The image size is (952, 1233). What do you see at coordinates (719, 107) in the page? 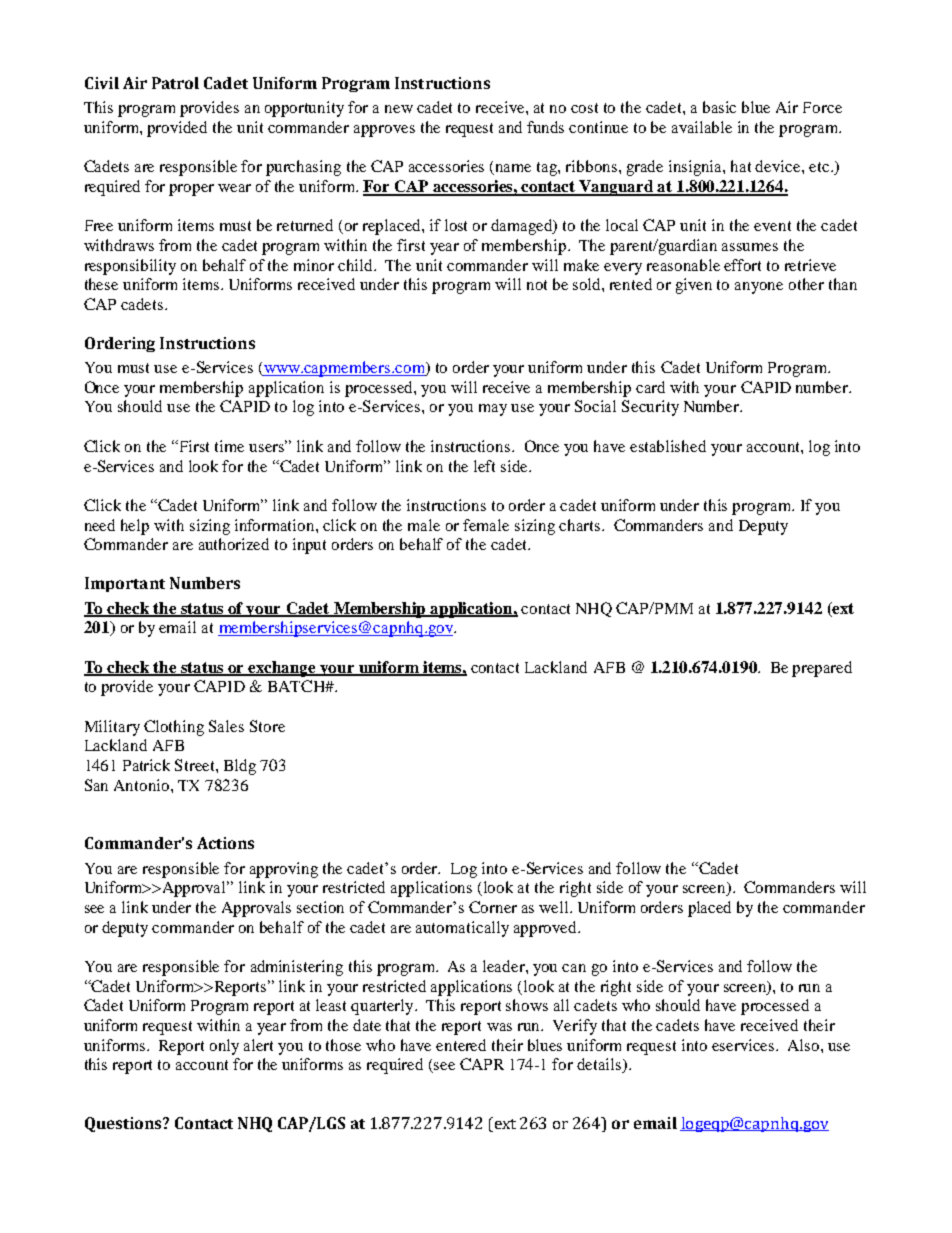
I see `basic` at bounding box center [719, 107].
